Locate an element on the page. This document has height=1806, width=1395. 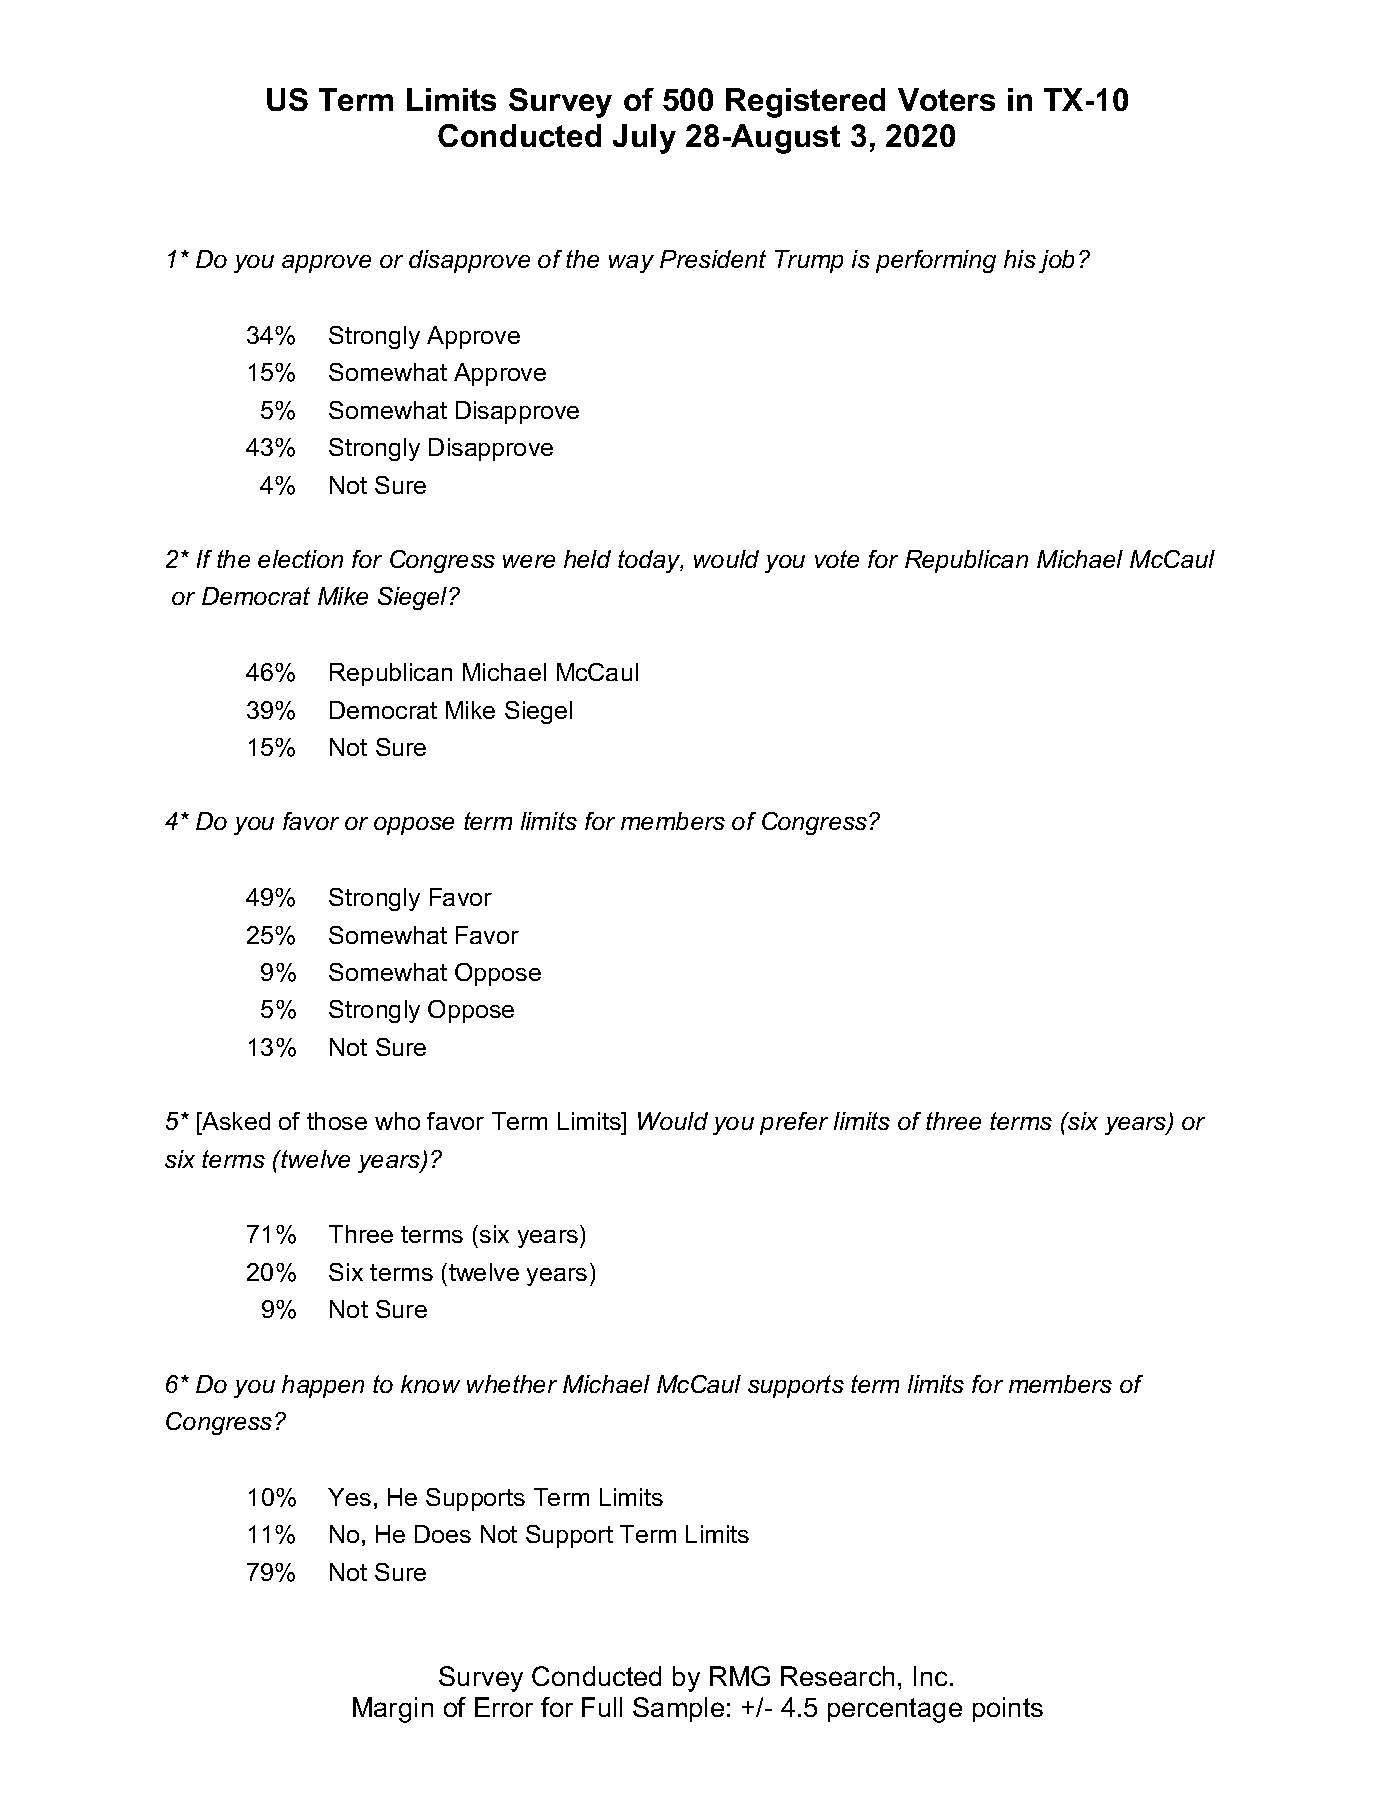
way is located at coordinates (631, 264).
